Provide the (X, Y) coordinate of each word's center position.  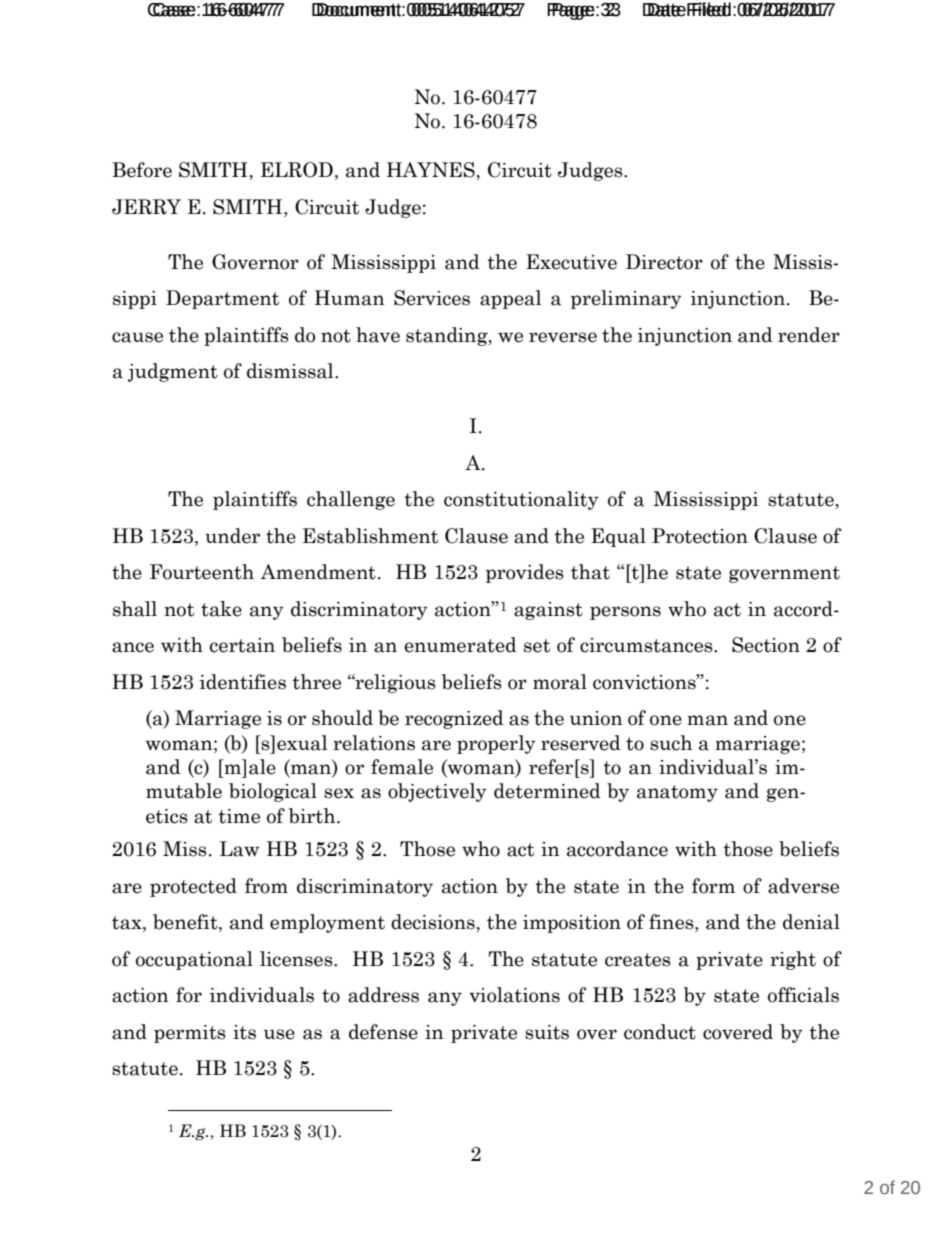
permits (190, 1034)
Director (664, 262)
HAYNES (432, 170)
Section (766, 645)
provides (525, 573)
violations (514, 995)
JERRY (146, 207)
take (221, 609)
